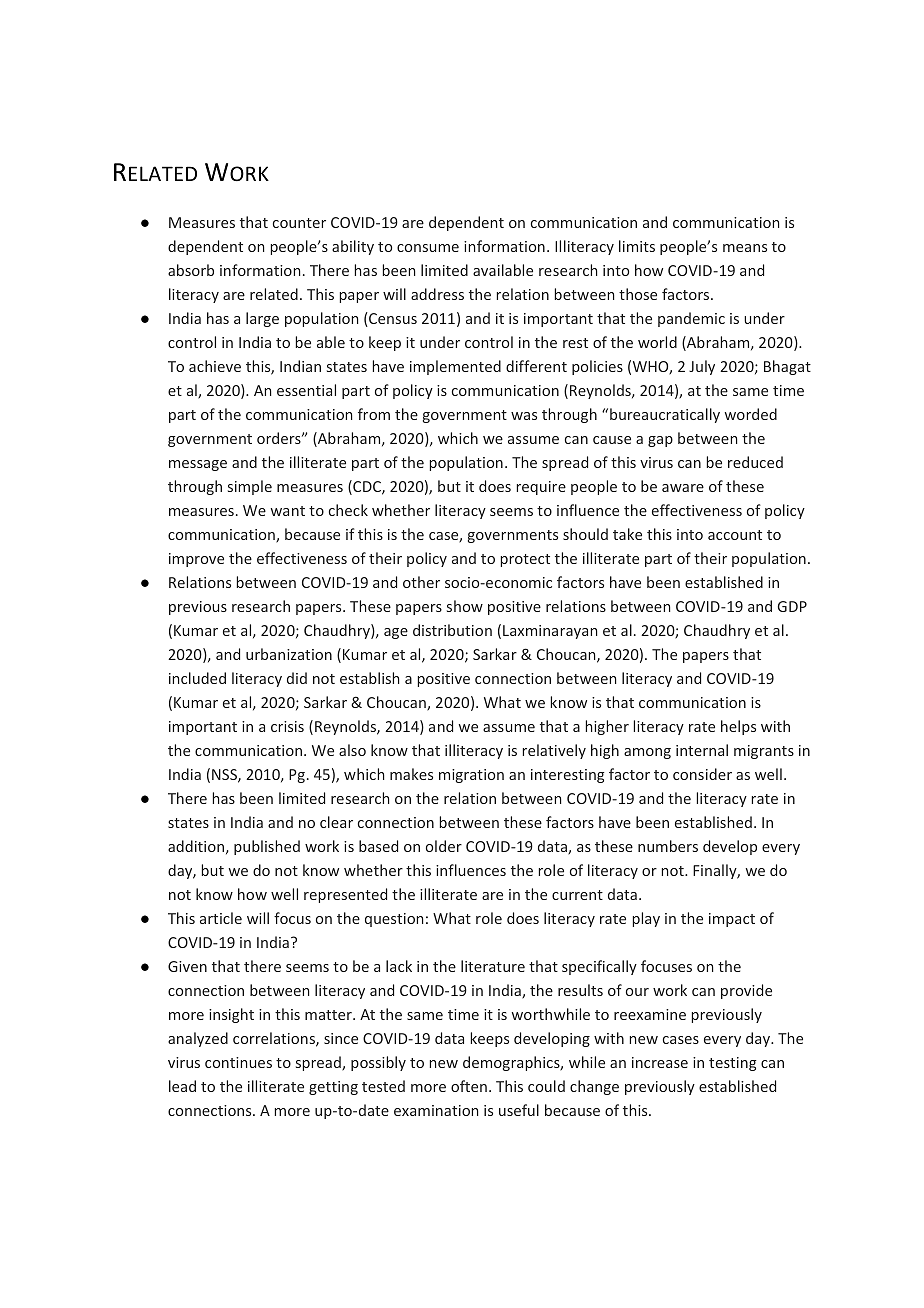  What do you see at coordinates (745, 248) in the image?
I see `means` at bounding box center [745, 248].
